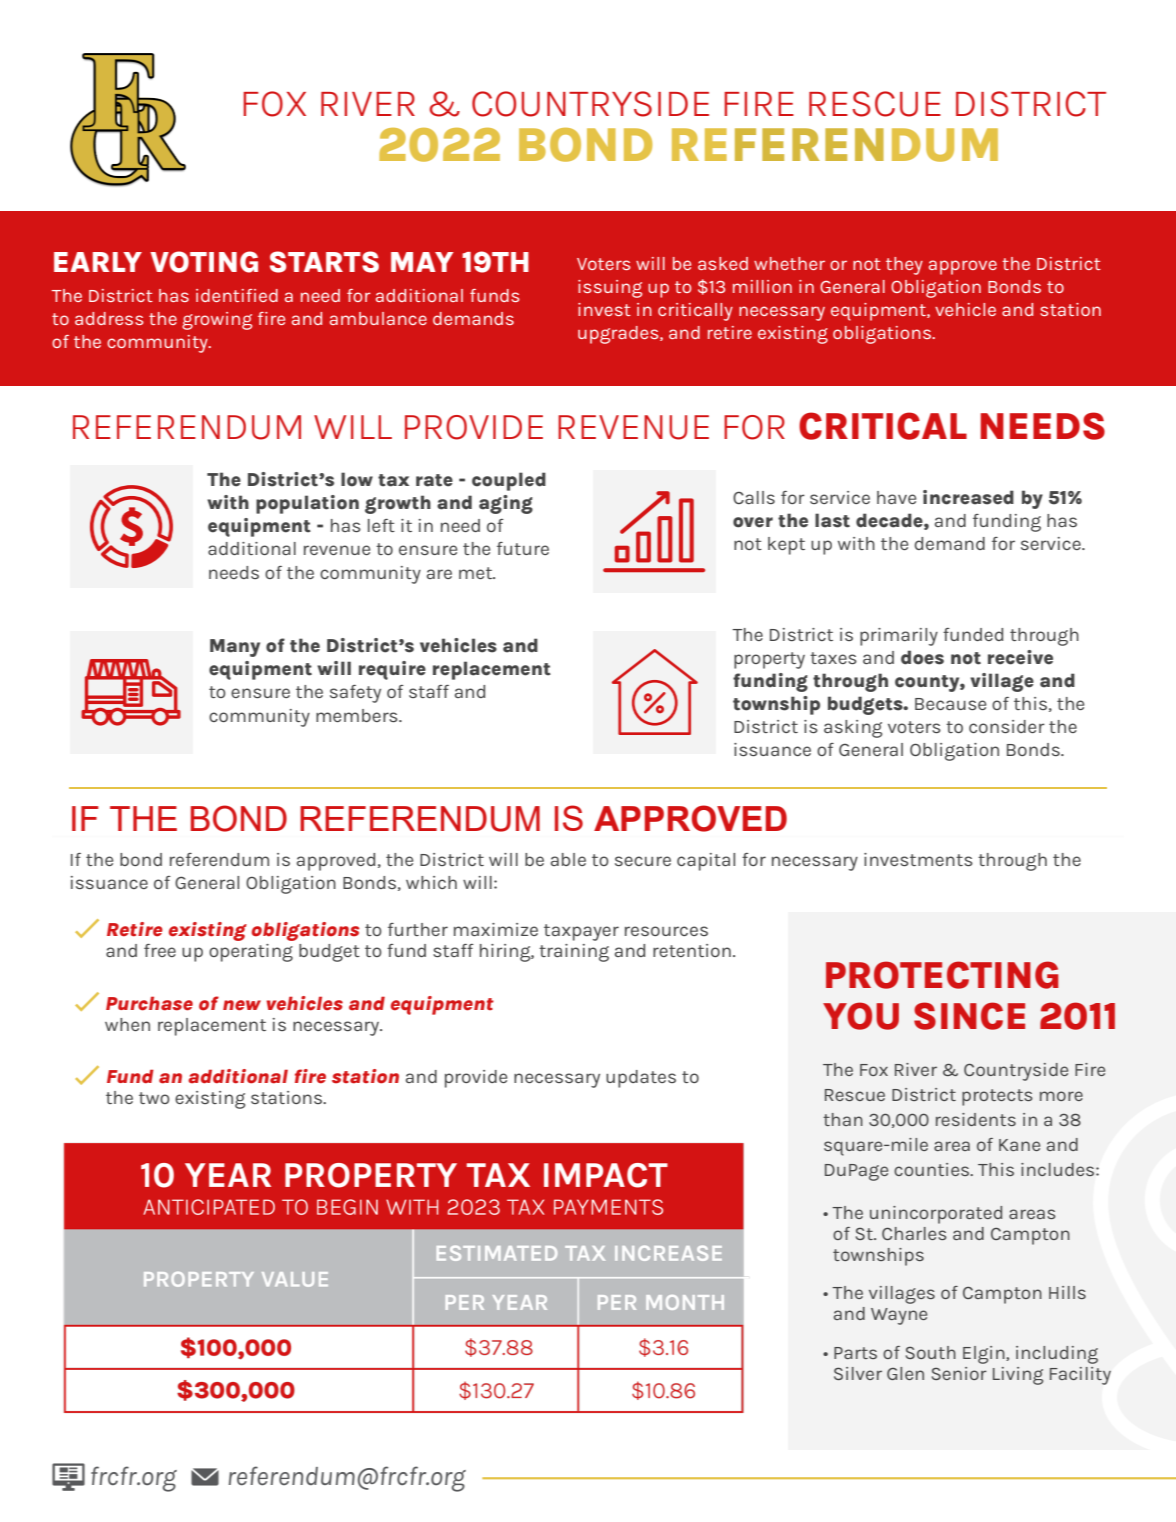 The width and height of the screenshot is (1176, 1522). What do you see at coordinates (154, 1098) in the screenshot?
I see `two` at bounding box center [154, 1098].
